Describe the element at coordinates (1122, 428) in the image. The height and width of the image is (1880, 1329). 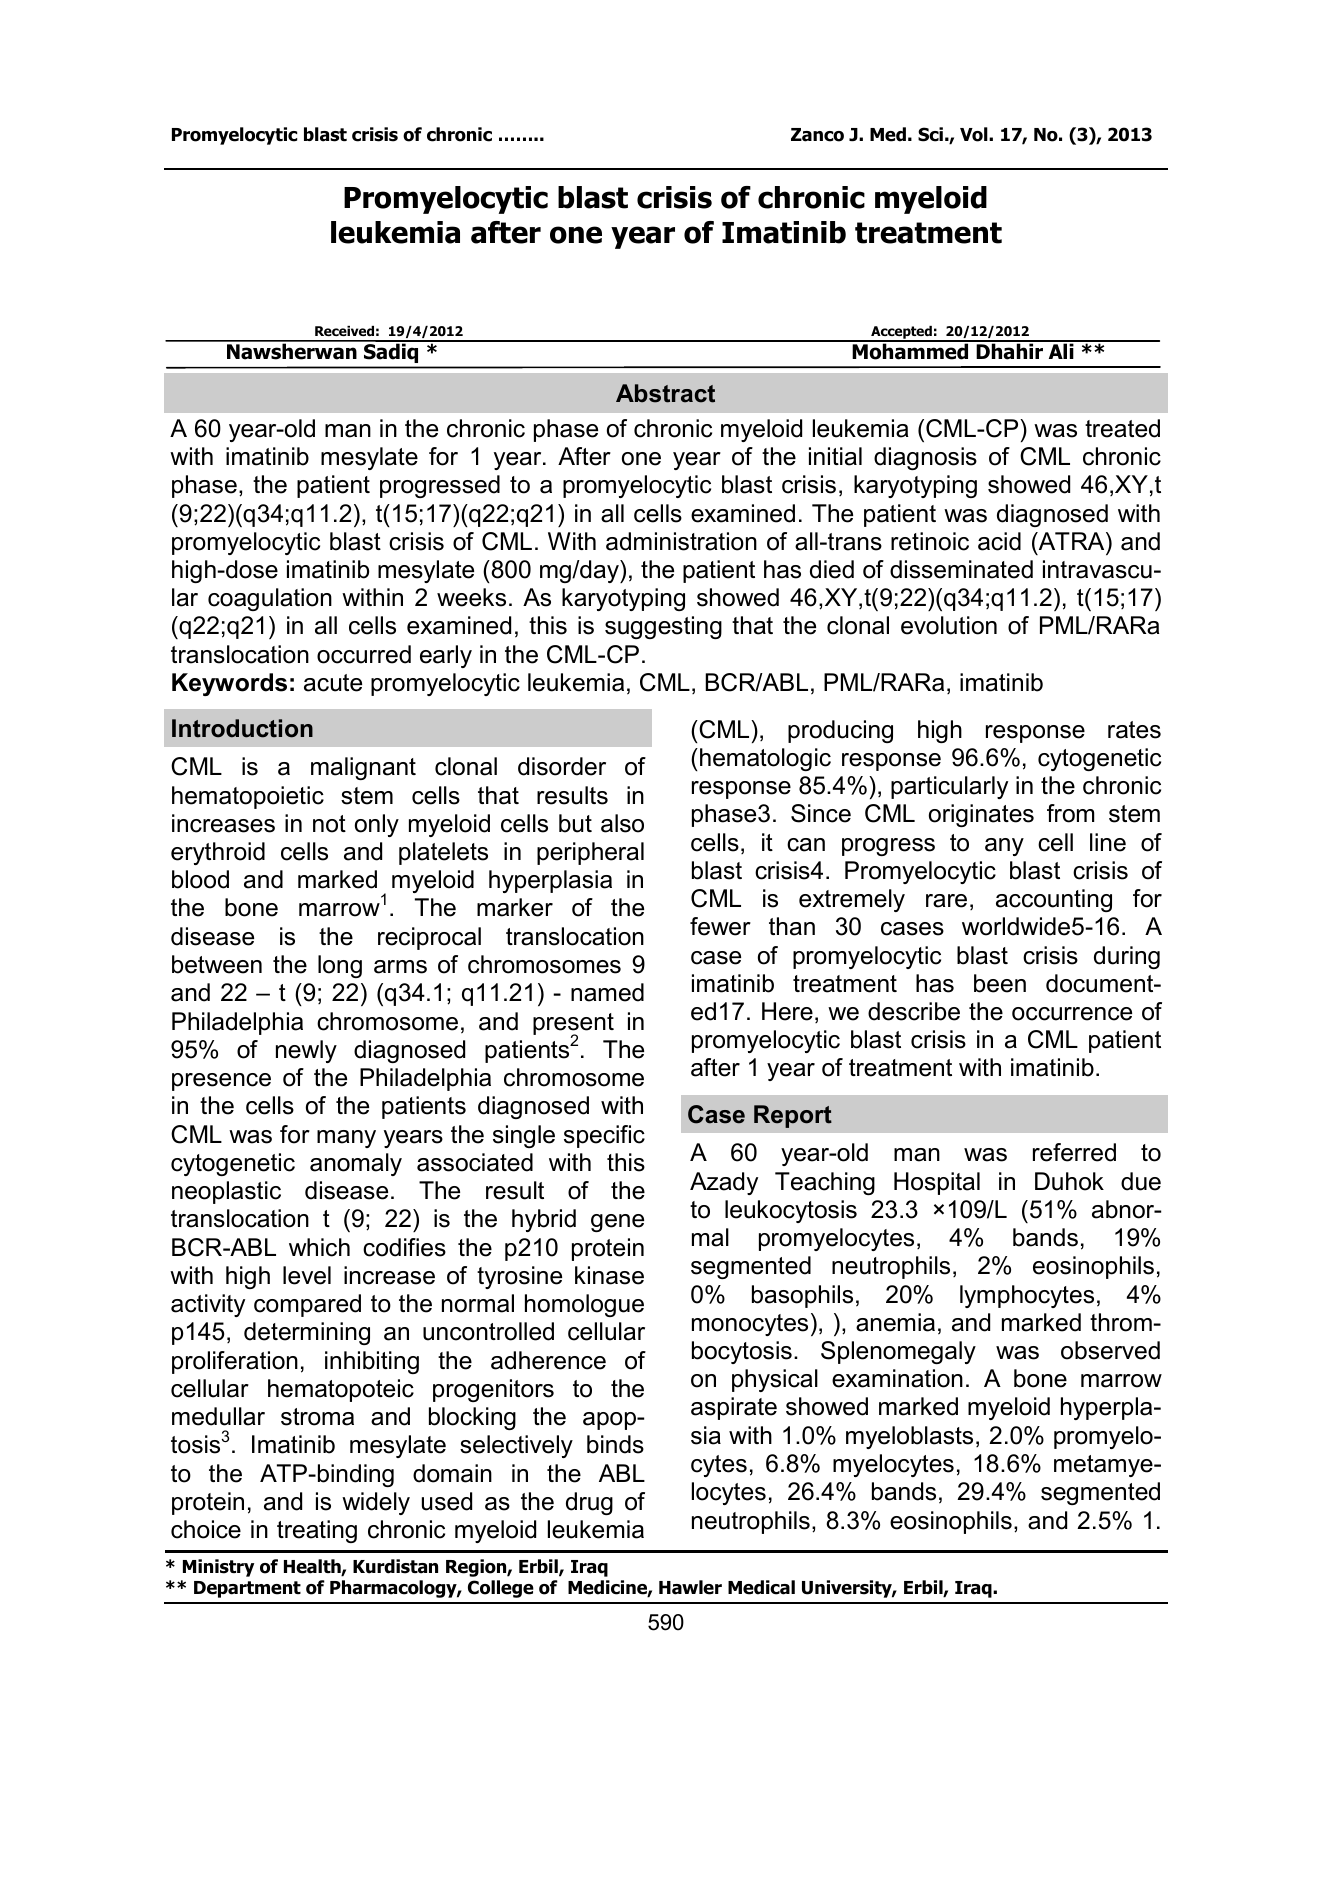
I see `treated` at that location.
